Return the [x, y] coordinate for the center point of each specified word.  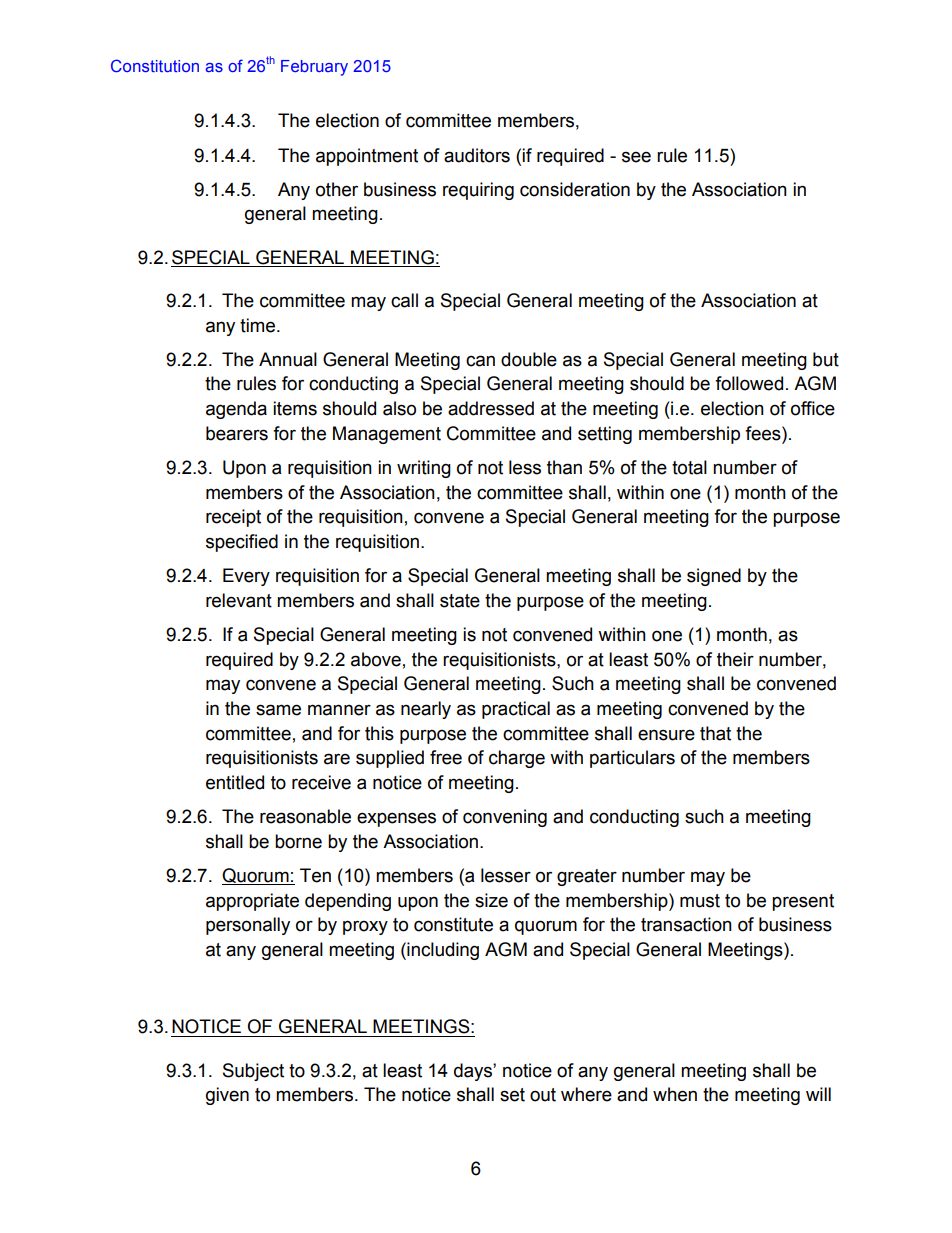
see [636, 157]
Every [246, 577]
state [460, 601]
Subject [253, 1072]
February [314, 68]
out [543, 1095]
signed [714, 577]
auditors [477, 155]
